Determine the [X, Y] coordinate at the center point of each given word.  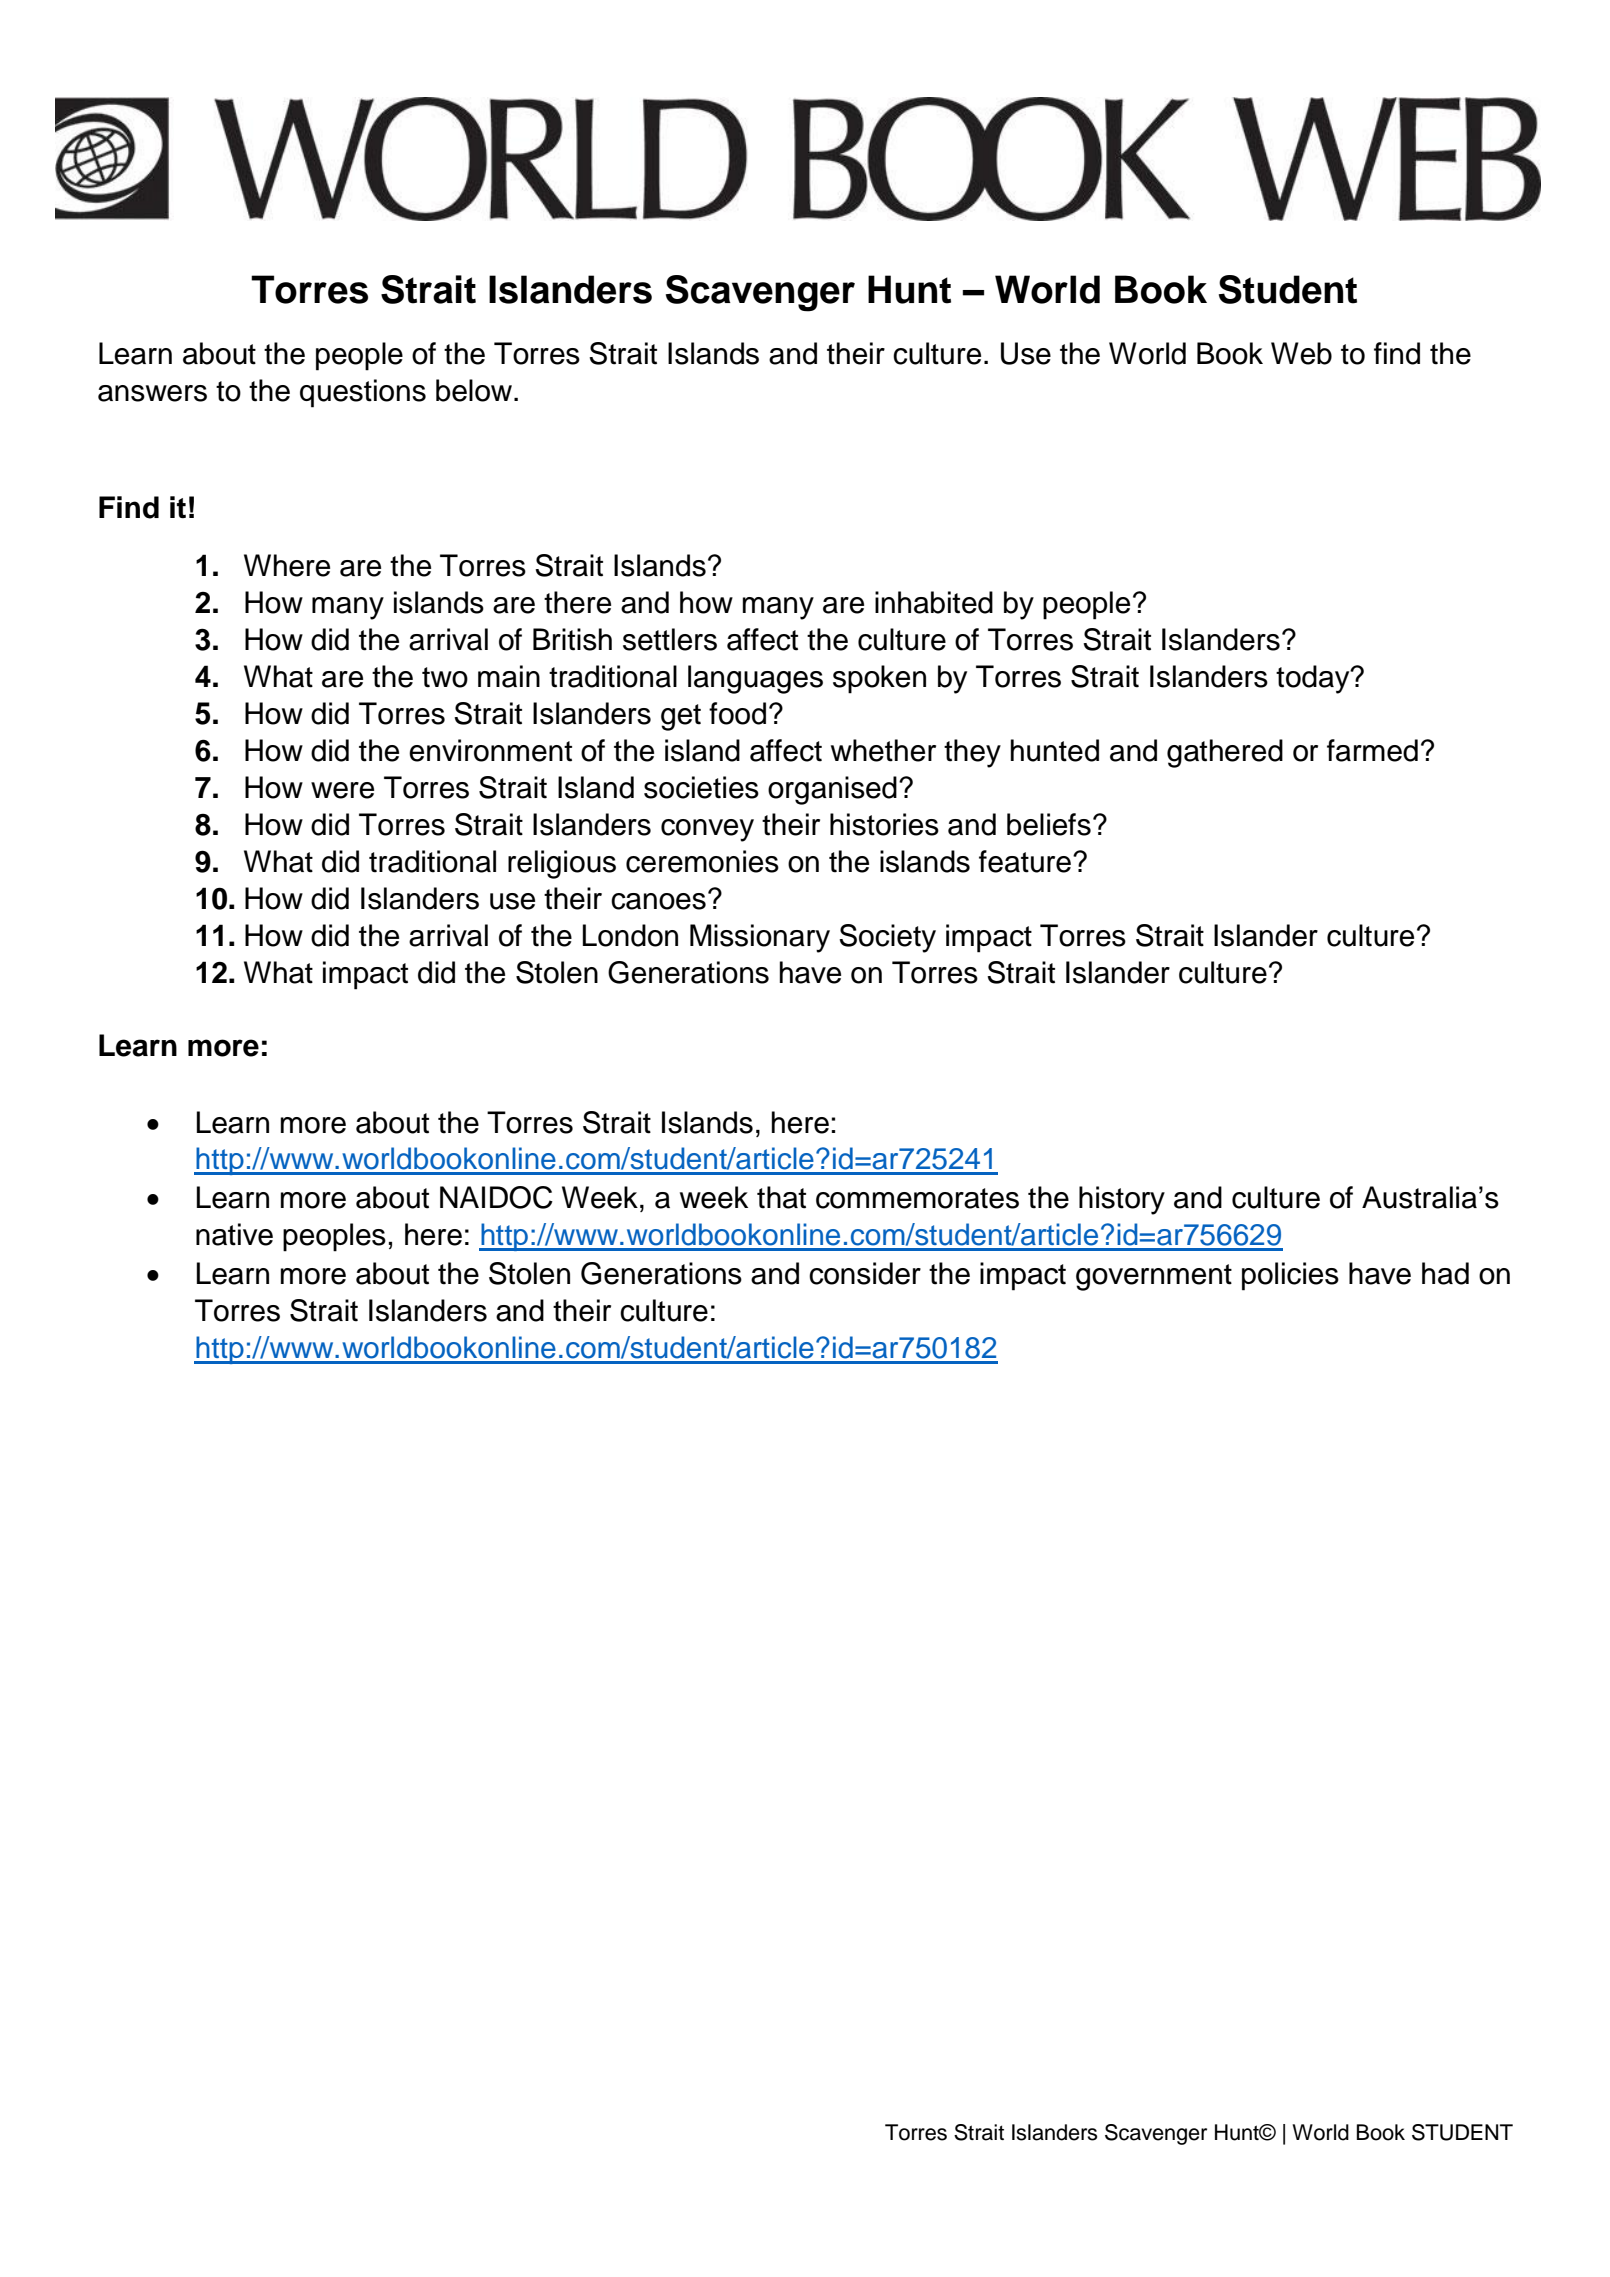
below [475, 390]
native [234, 1234]
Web [1301, 353]
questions [363, 393]
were [342, 790]
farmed [1372, 750]
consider [865, 1273]
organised [832, 790]
